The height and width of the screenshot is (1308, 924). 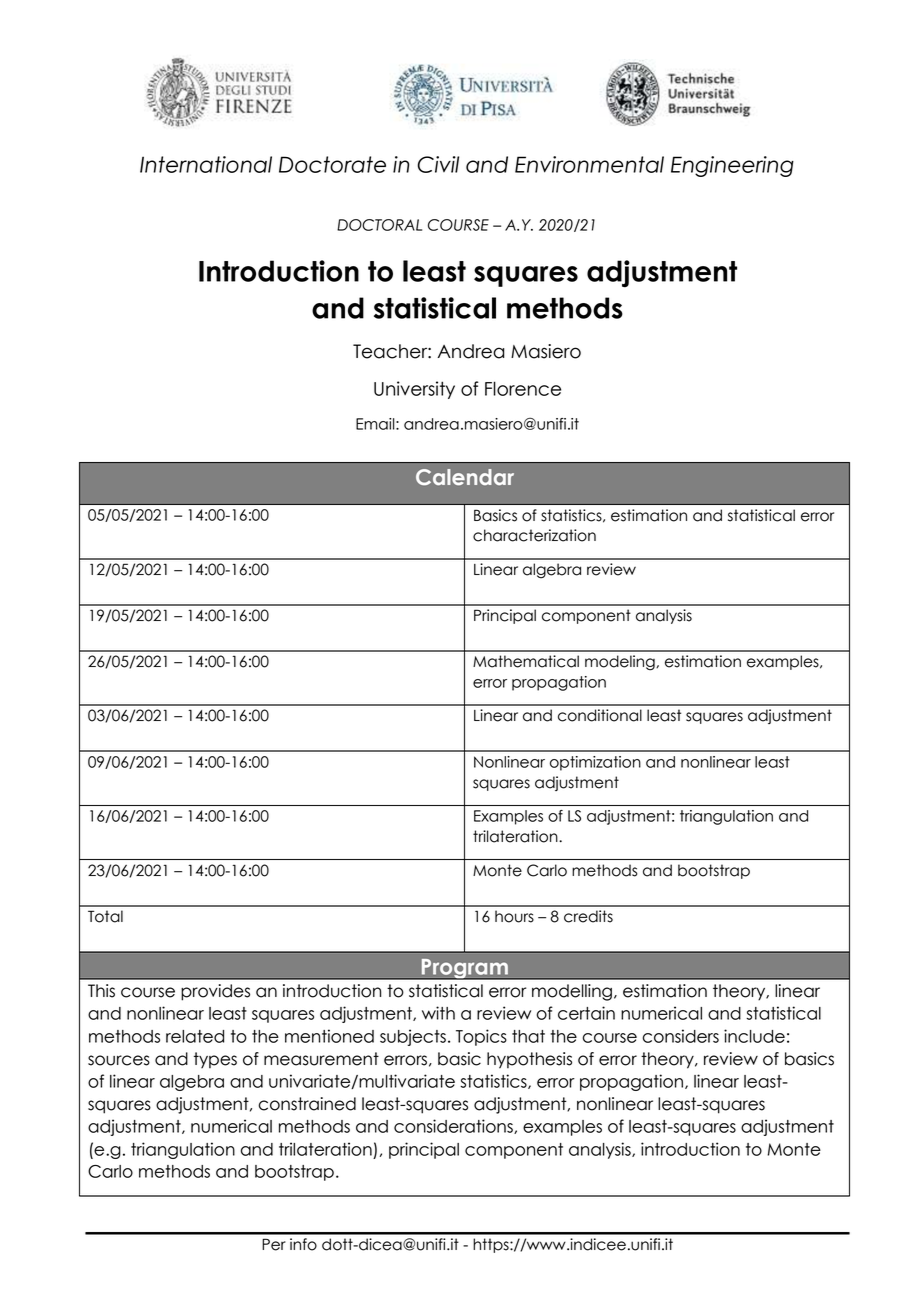 I want to click on Total, so click(x=105, y=916).
